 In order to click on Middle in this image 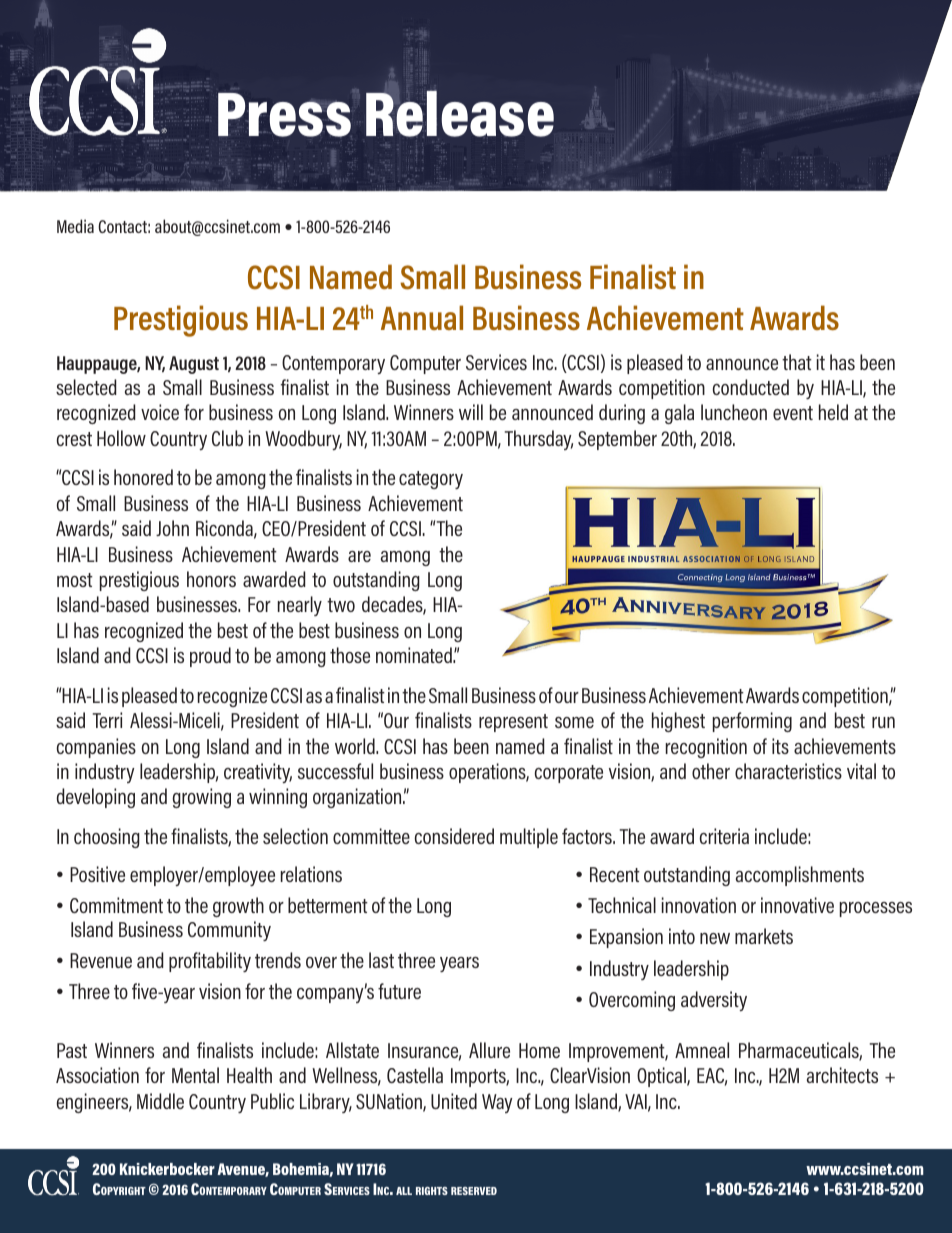, I will do `click(160, 1101)`.
